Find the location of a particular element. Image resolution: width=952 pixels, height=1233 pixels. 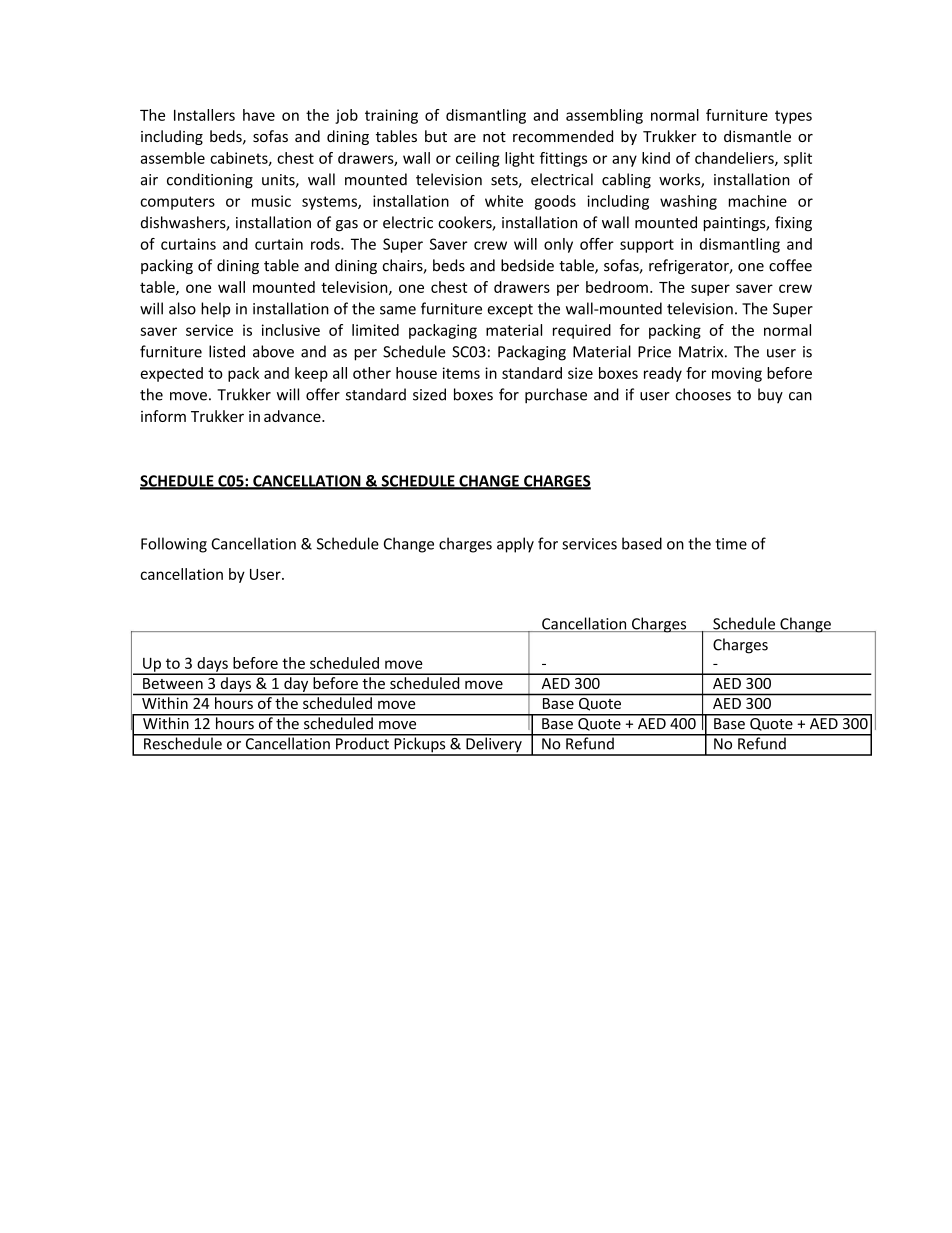

chooses is located at coordinates (703, 394).
